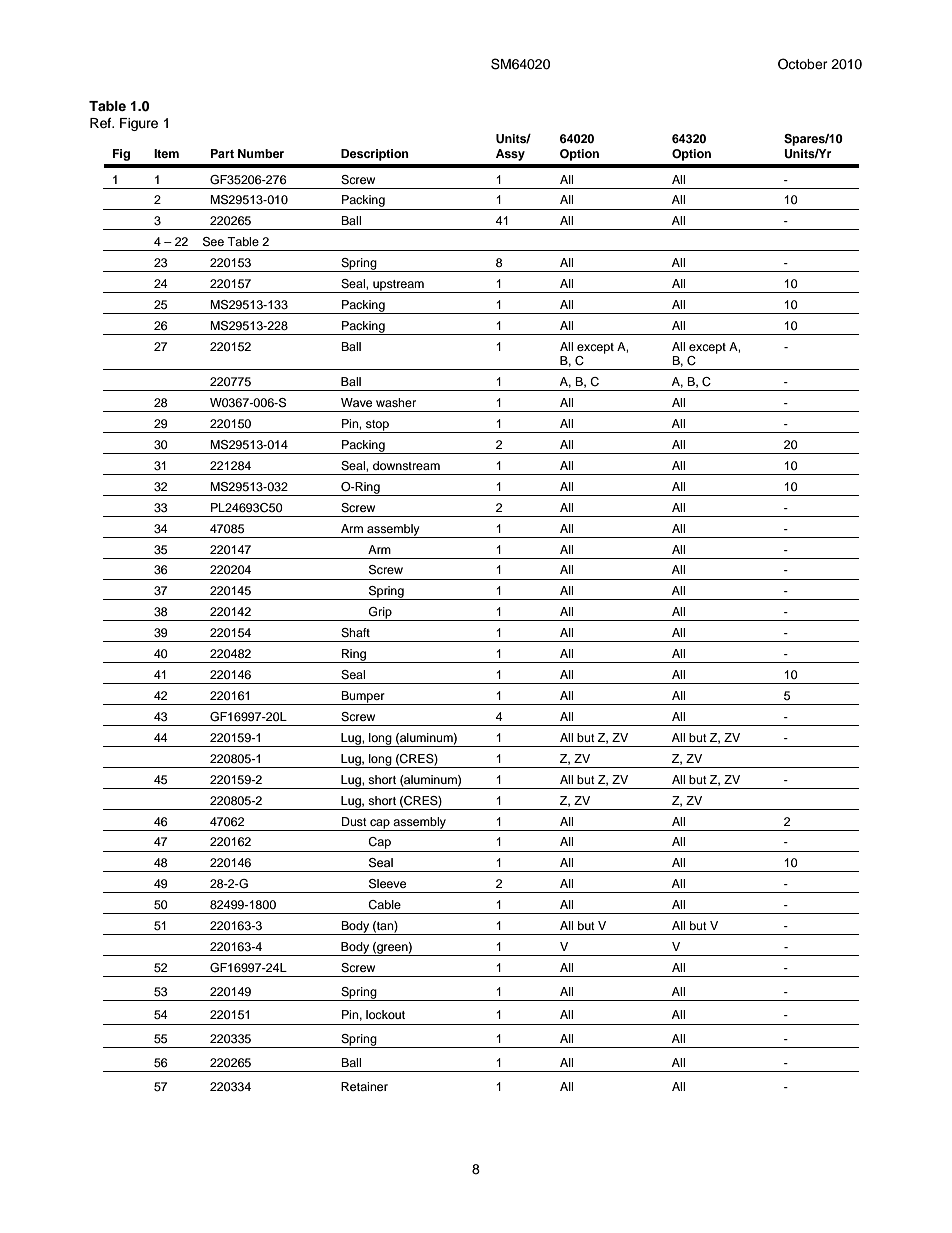 This screenshot has height=1233, width=952. Describe the element at coordinates (387, 884) in the screenshot. I see `Sleeve` at that location.
